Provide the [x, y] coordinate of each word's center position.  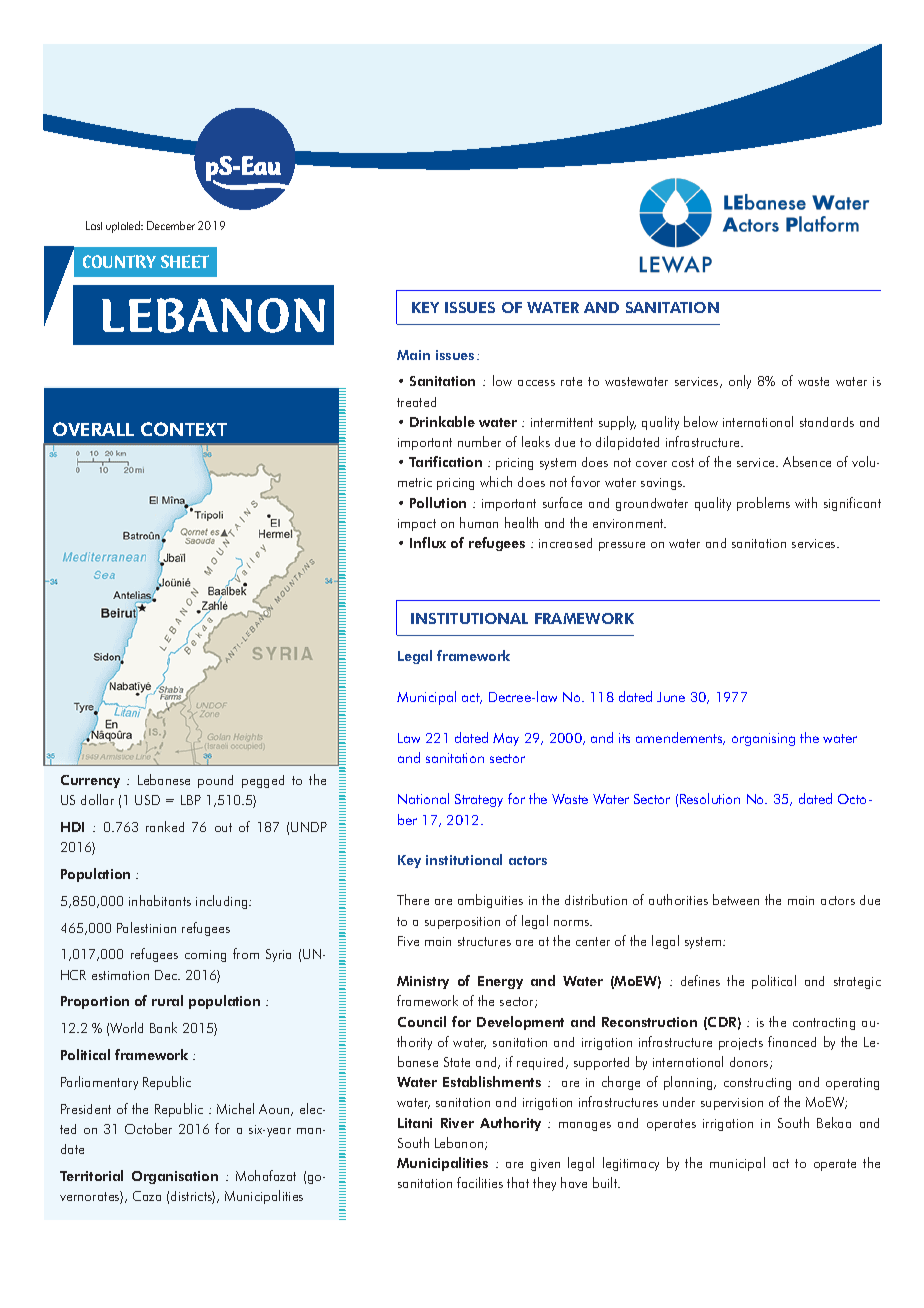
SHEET [185, 261]
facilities [480, 1182]
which [496, 481]
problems [763, 504]
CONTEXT [184, 429]
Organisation [175, 1177]
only [740, 382]
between [736, 899]
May [506, 739]
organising [763, 739]
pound [215, 781]
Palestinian [146, 927]
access [536, 383]
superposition [462, 923]
